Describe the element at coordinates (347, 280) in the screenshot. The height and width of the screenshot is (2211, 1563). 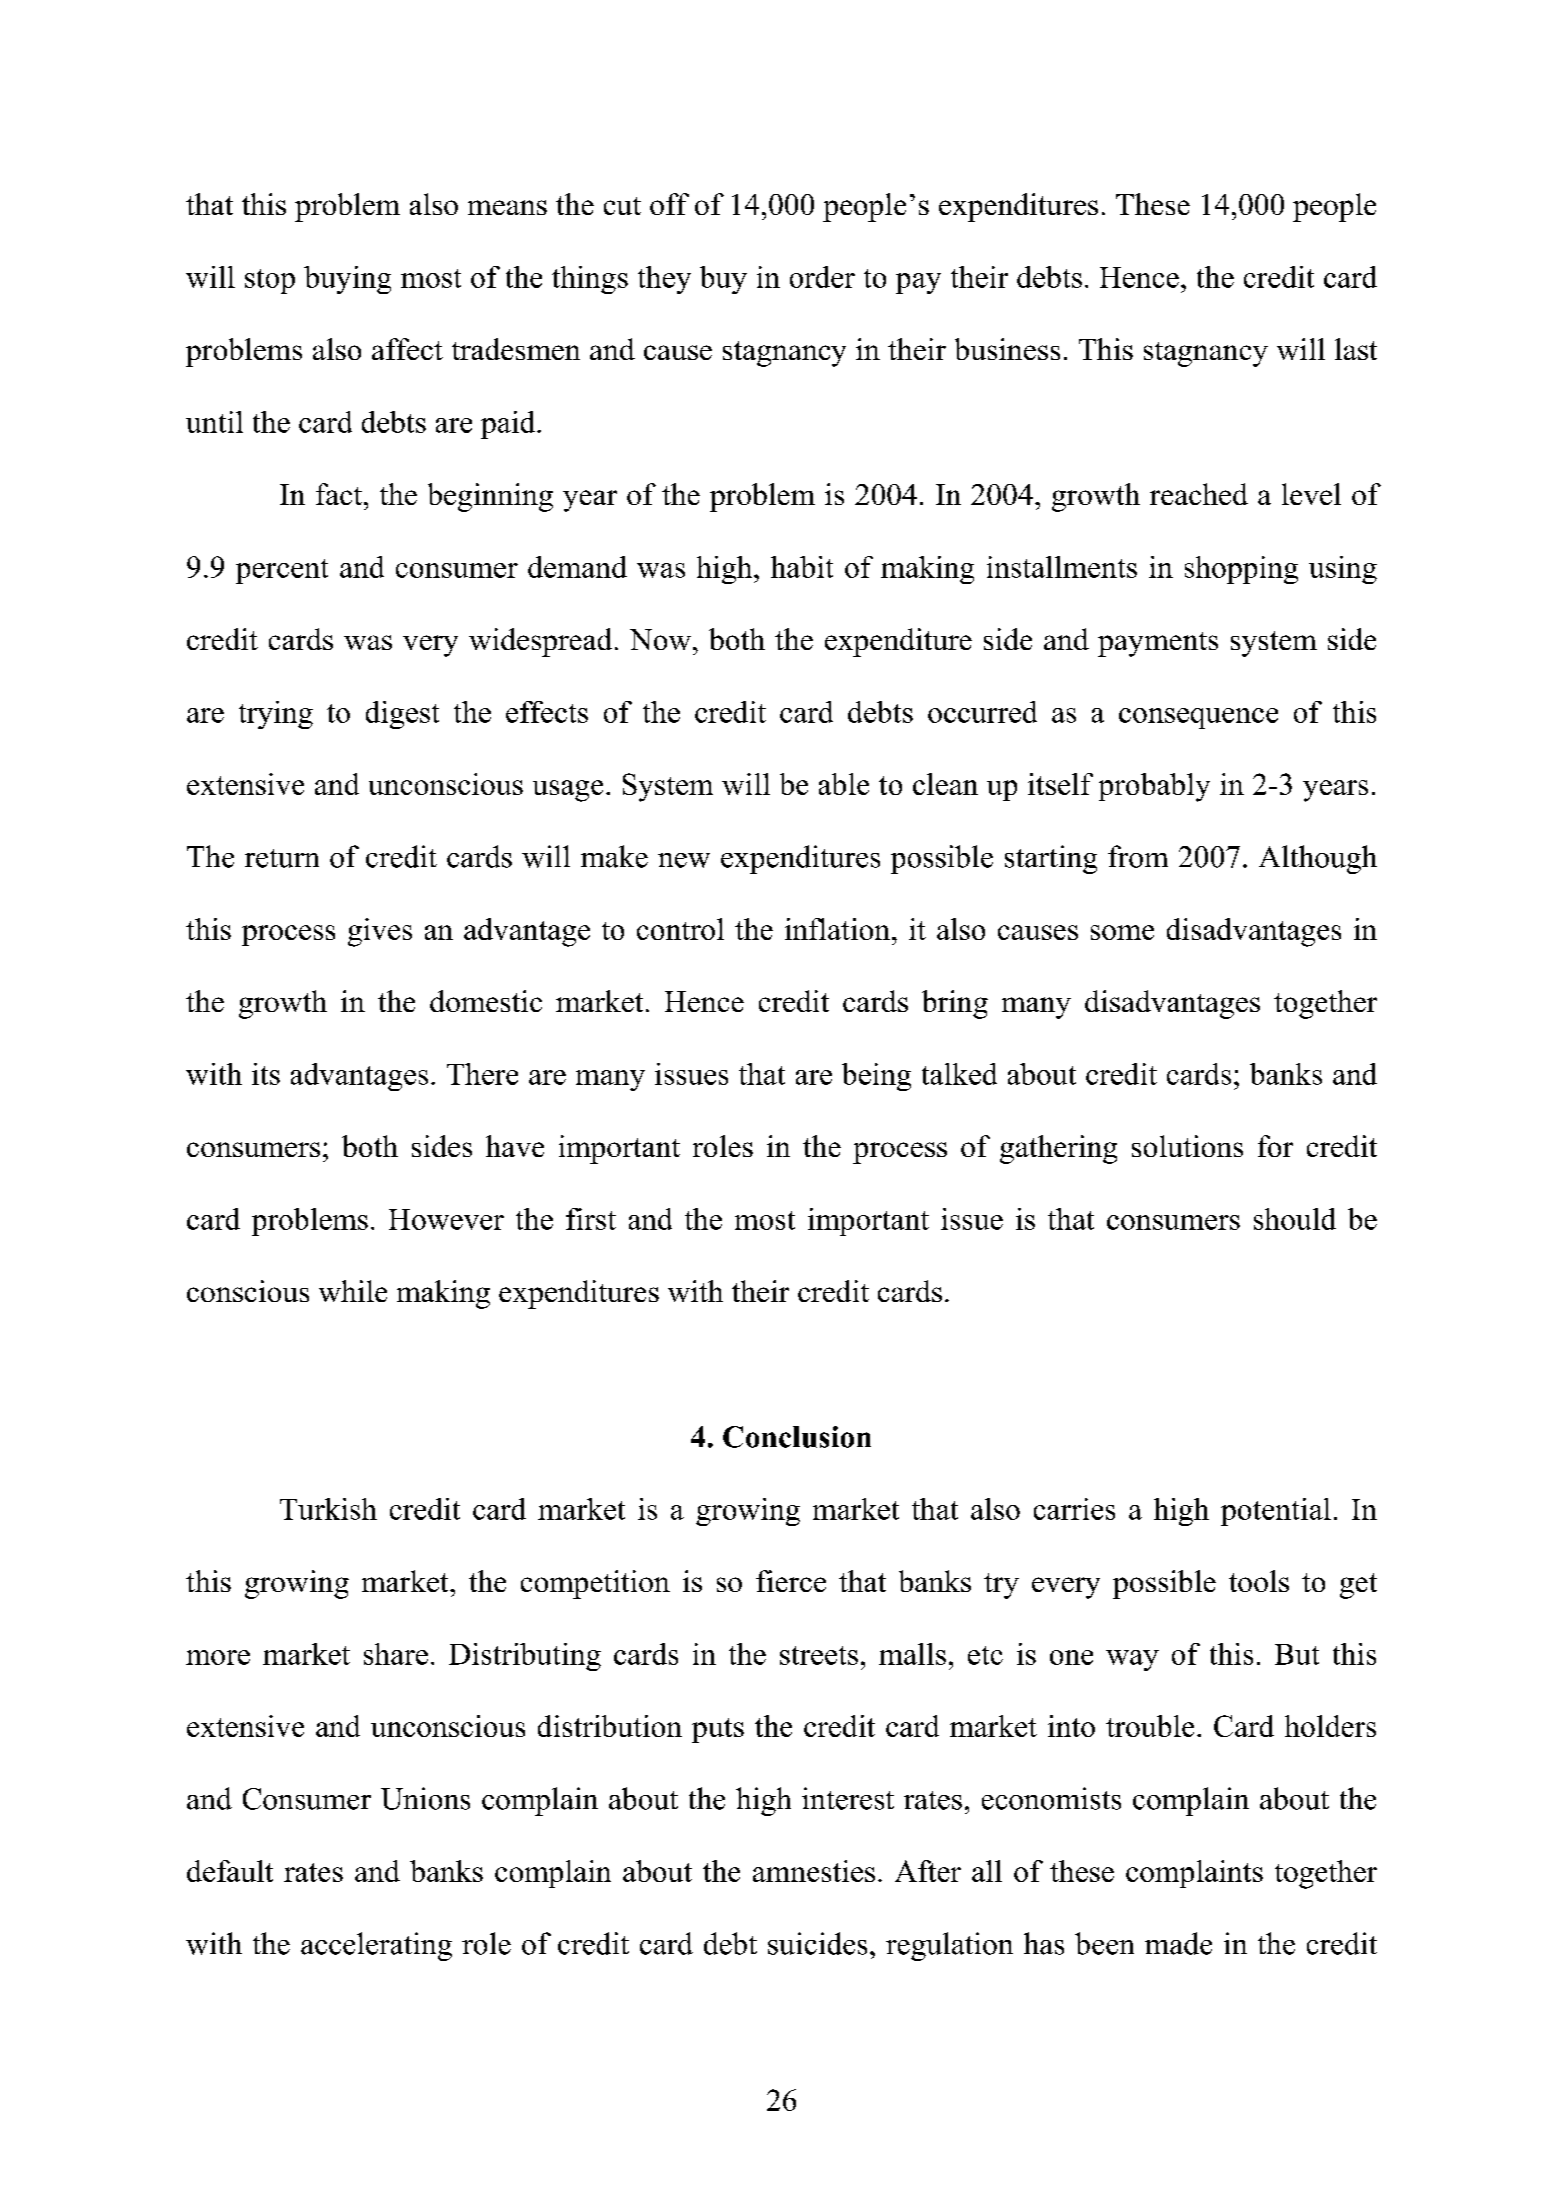
I see `buying` at that location.
